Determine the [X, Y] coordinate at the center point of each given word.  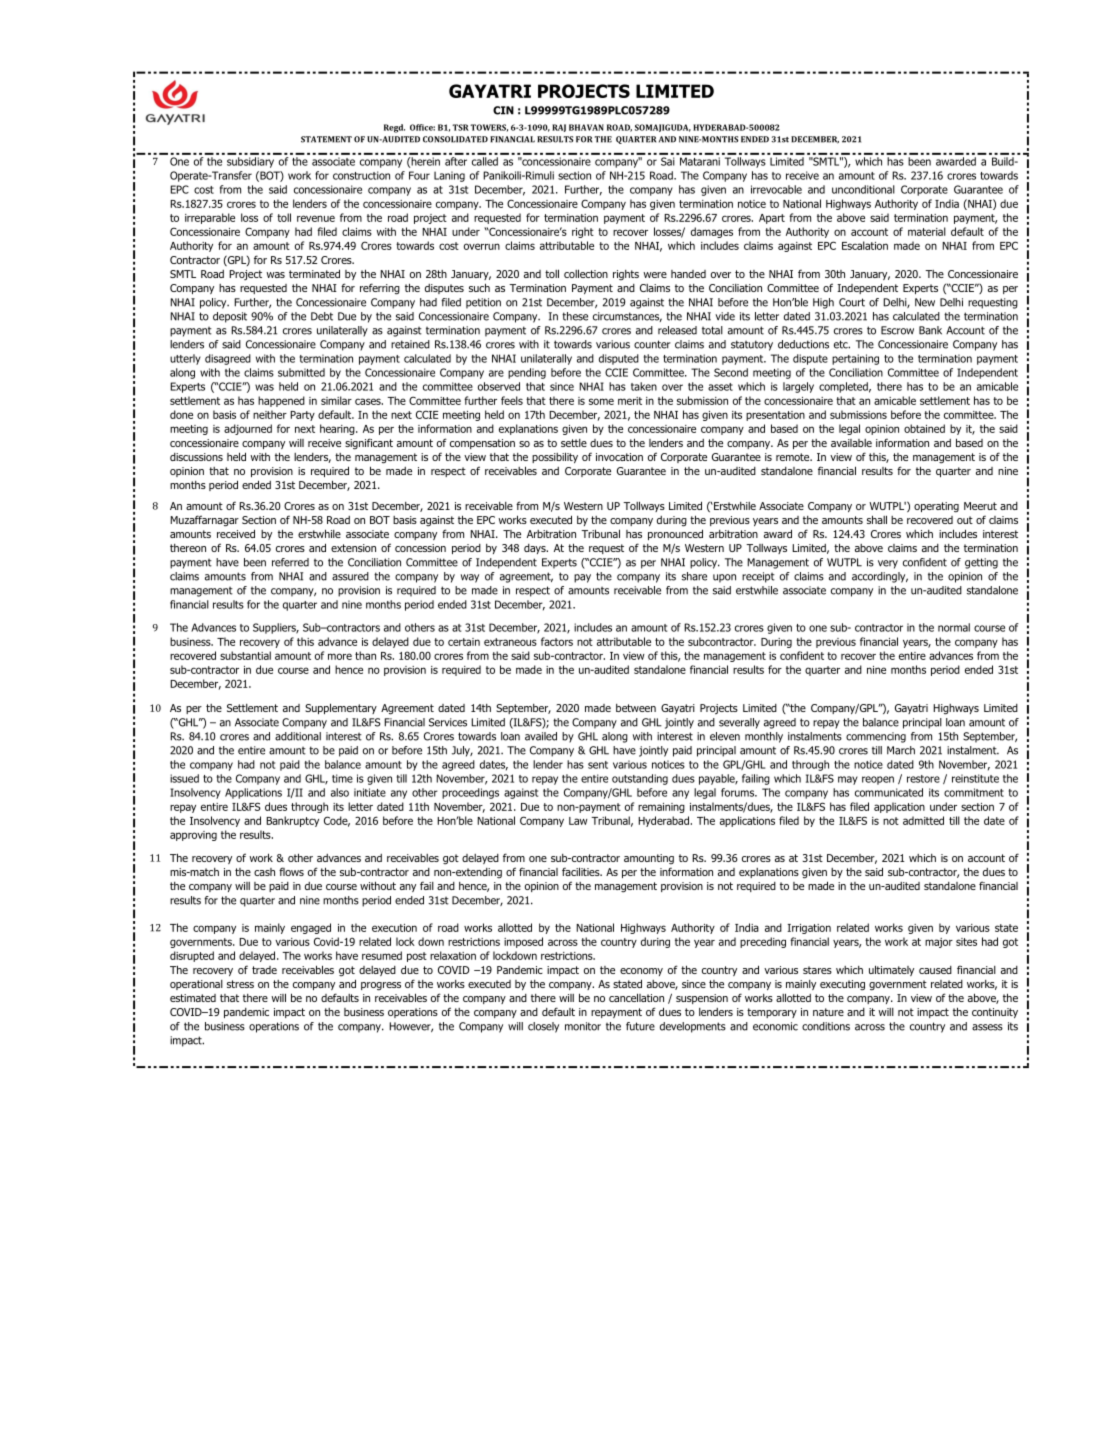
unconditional [863, 189]
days [536, 549]
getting [981, 563]
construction [361, 175]
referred [290, 562]
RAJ [559, 128]
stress [240, 984]
